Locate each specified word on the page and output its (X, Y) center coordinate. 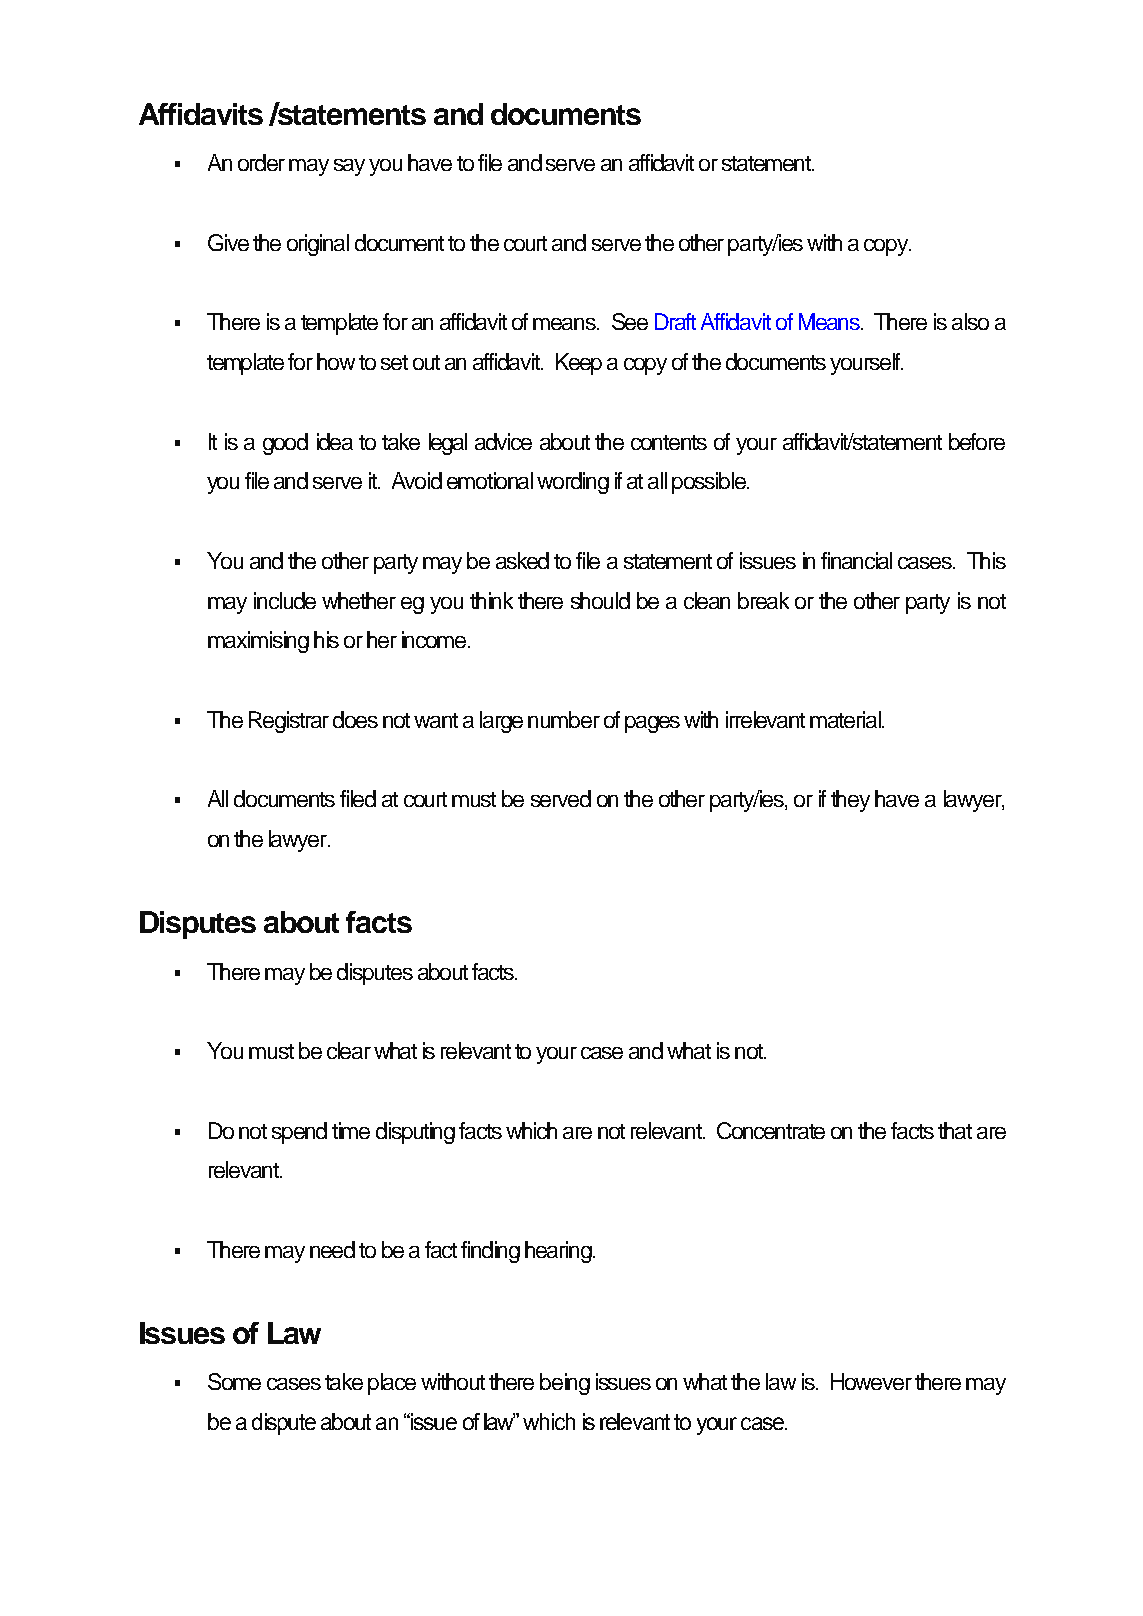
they (850, 801)
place (392, 1384)
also (970, 321)
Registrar (289, 722)
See (630, 321)
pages (652, 724)
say (349, 167)
